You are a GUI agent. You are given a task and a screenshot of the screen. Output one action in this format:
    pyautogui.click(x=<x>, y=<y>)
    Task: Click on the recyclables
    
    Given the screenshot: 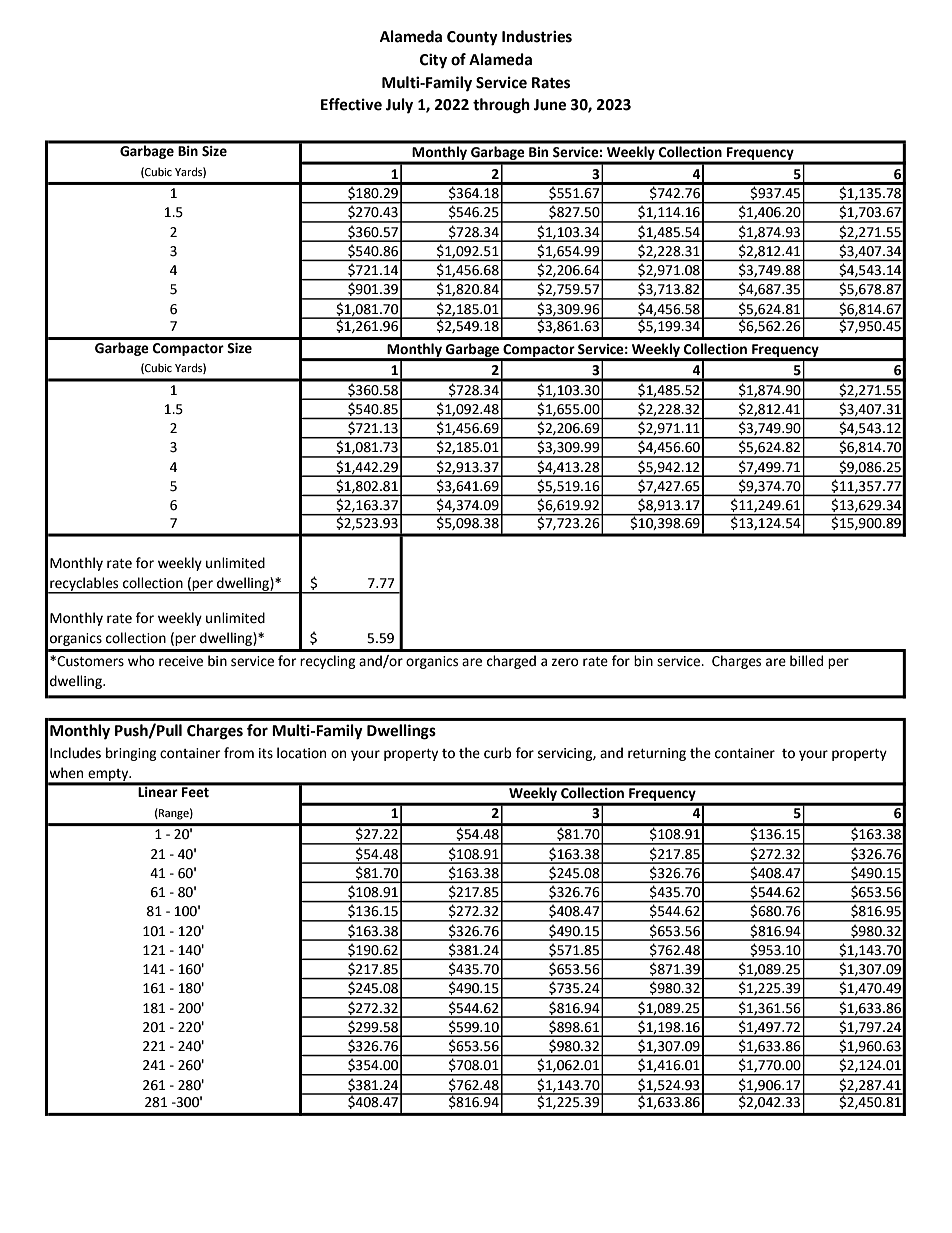 What is the action you would take?
    pyautogui.click(x=84, y=585)
